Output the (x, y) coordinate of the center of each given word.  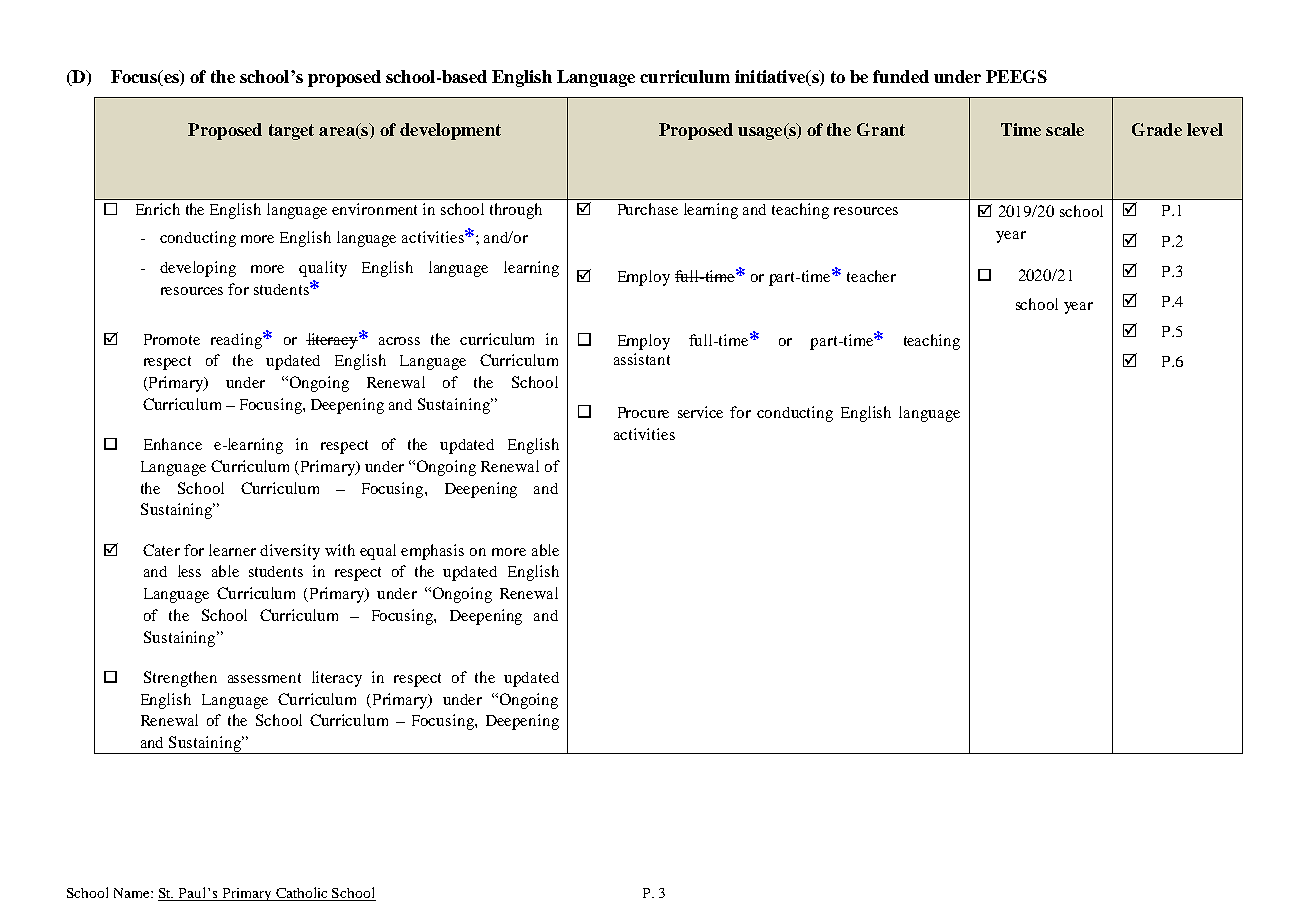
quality (323, 269)
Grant (881, 129)
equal (378, 552)
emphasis (432, 552)
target (291, 132)
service (700, 412)
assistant (642, 359)
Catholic (302, 894)
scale (1065, 129)
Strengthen (180, 679)
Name (133, 893)
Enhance (173, 444)
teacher (871, 276)
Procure (643, 412)
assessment (264, 678)
